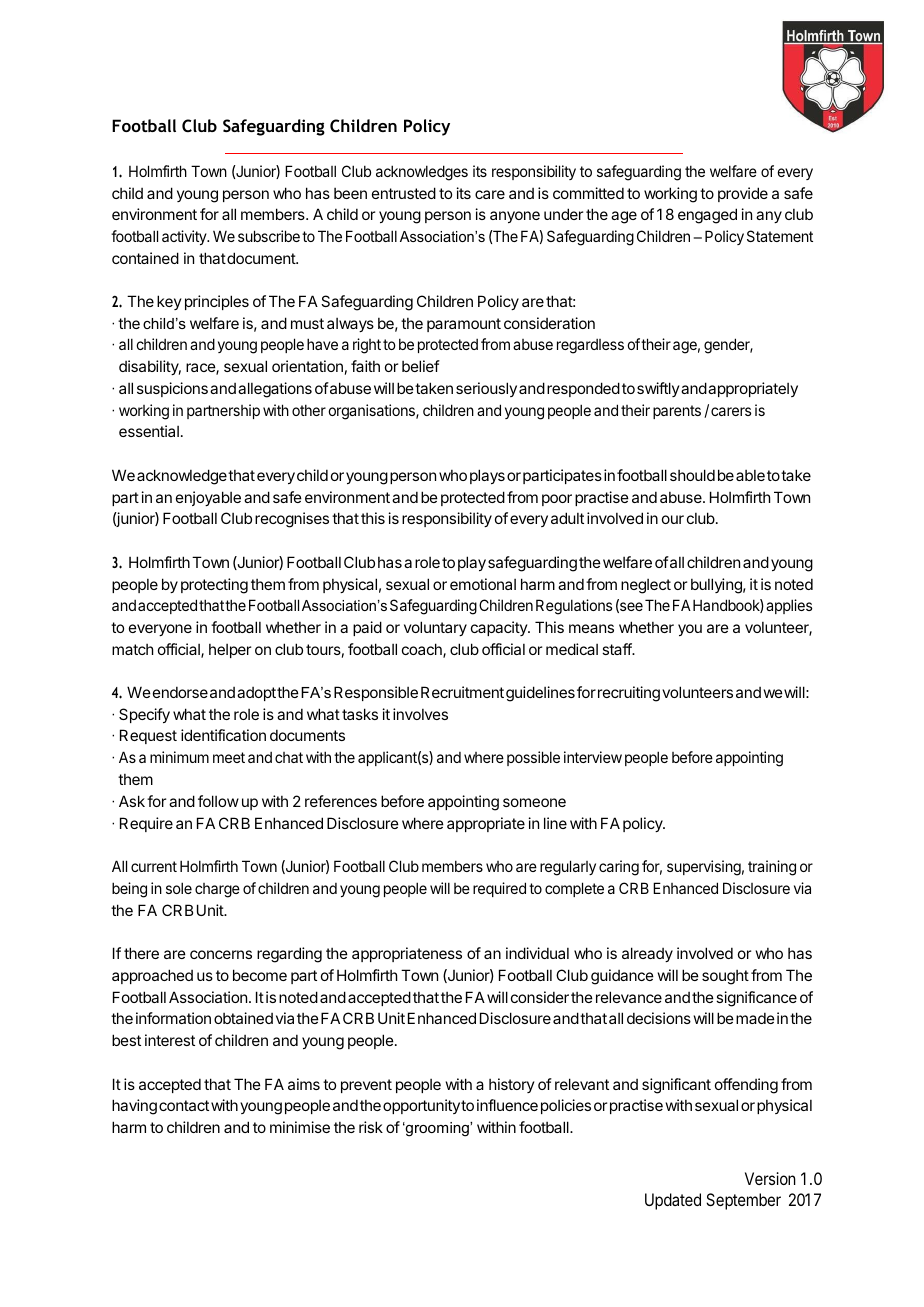 The height and width of the screenshot is (1307, 924). Describe the element at coordinates (707, 216) in the screenshot. I see `engaged` at that location.
